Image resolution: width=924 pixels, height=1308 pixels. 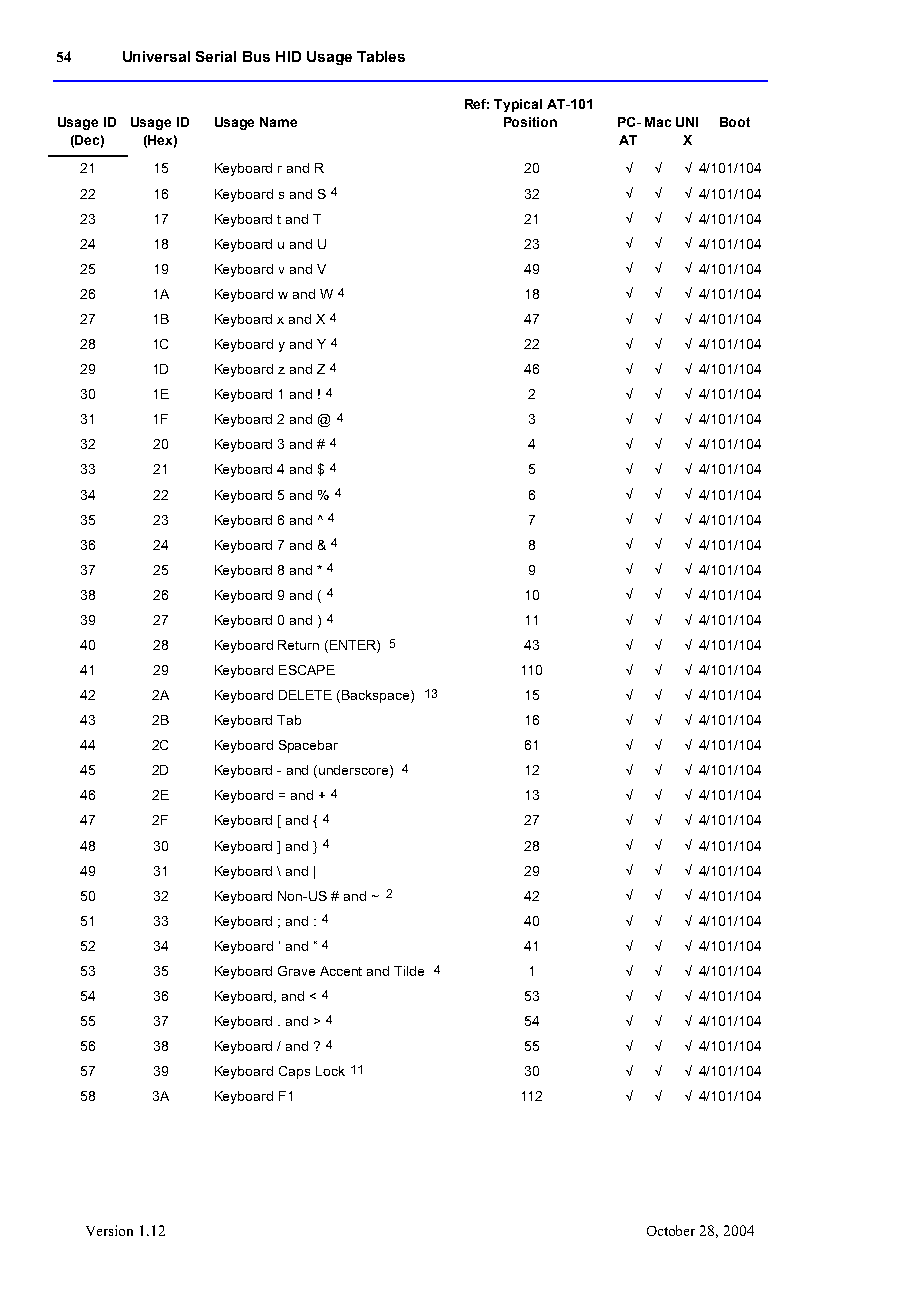 What do you see at coordinates (156, 56) in the screenshot?
I see `Universal` at bounding box center [156, 56].
